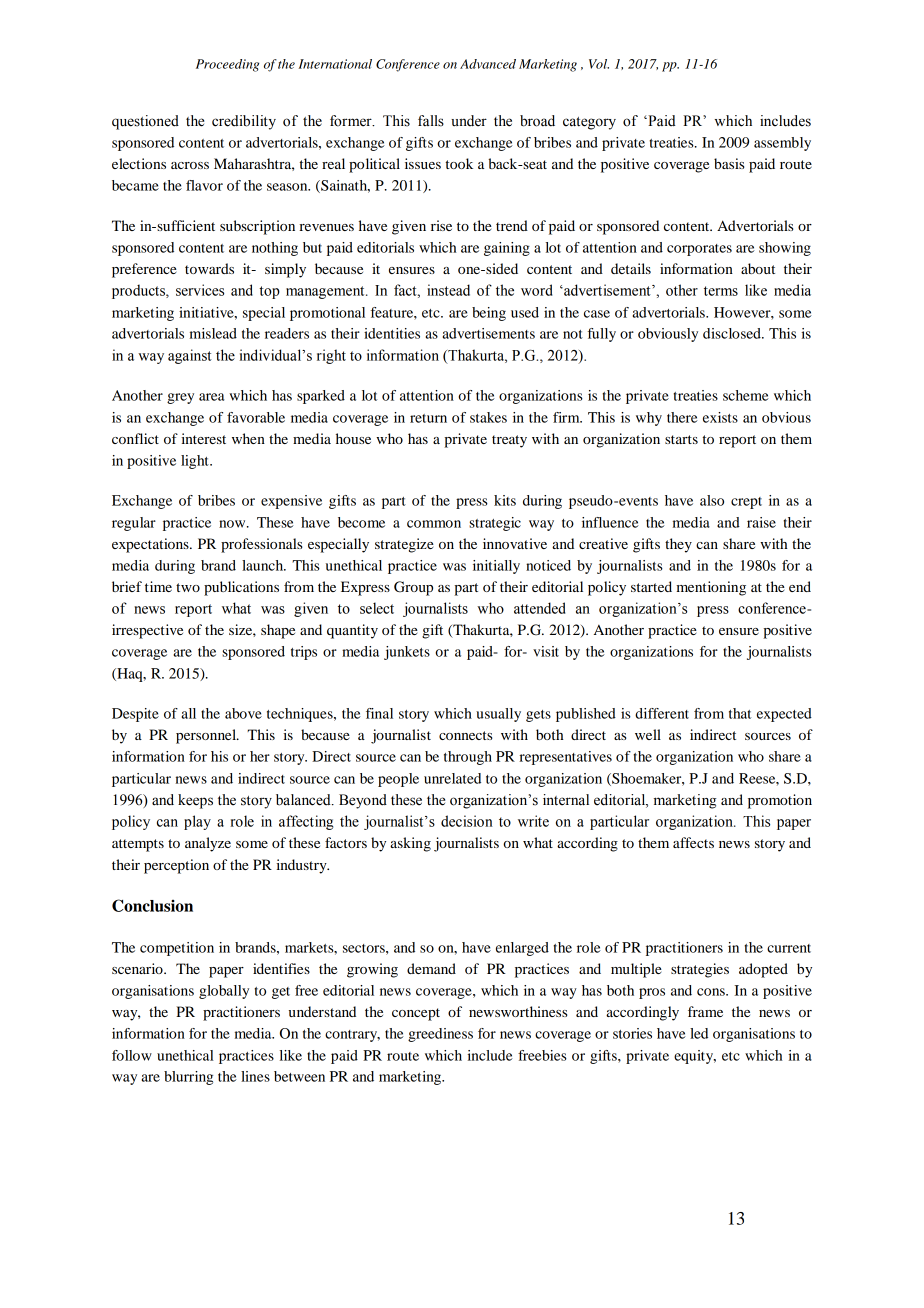 The width and height of the document is (924, 1308). What do you see at coordinates (466, 735) in the document?
I see `connects` at bounding box center [466, 735].
